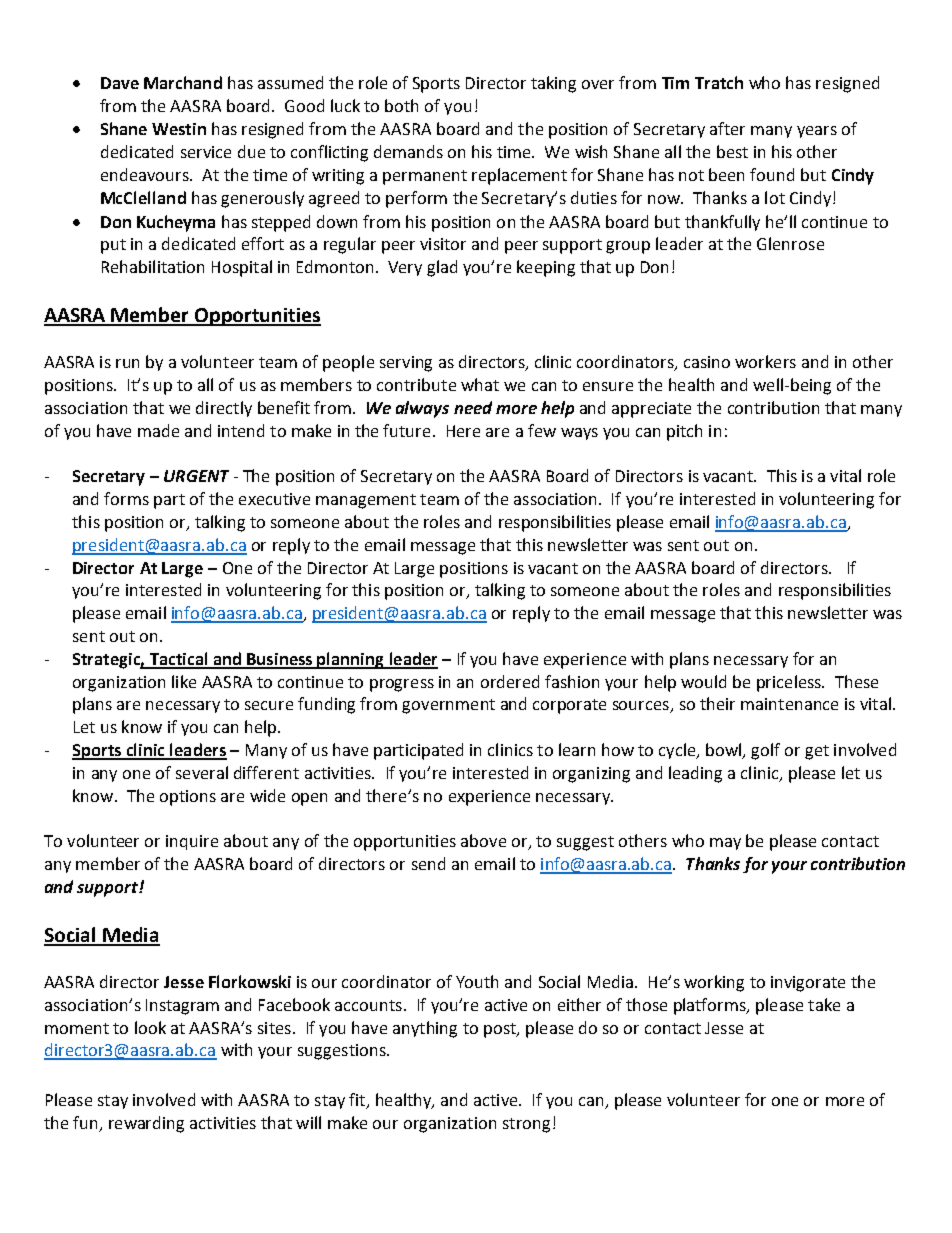 The height and width of the document is (1233, 952). What do you see at coordinates (401, 105) in the document?
I see `both` at bounding box center [401, 105].
